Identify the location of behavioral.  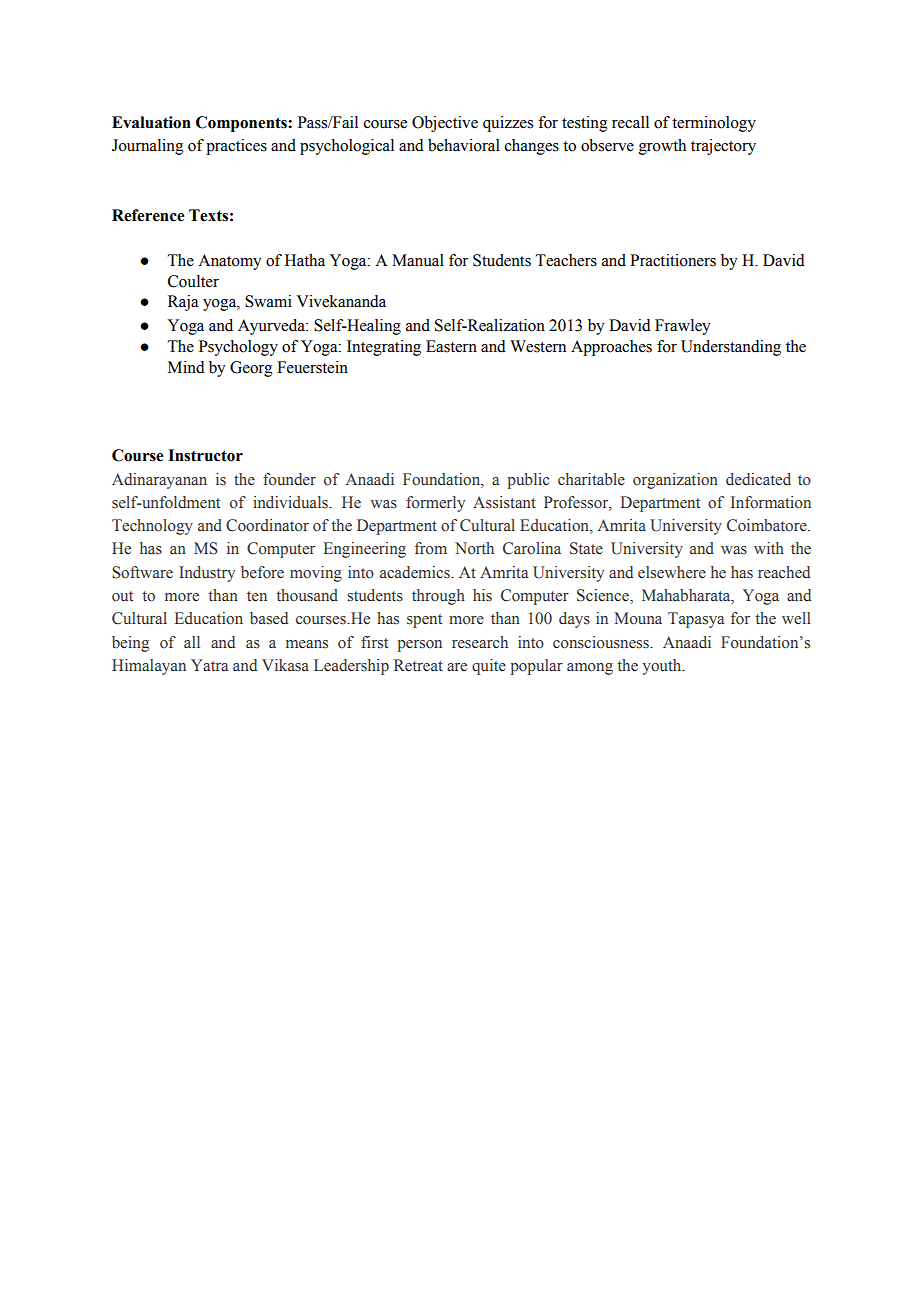
(464, 145).
